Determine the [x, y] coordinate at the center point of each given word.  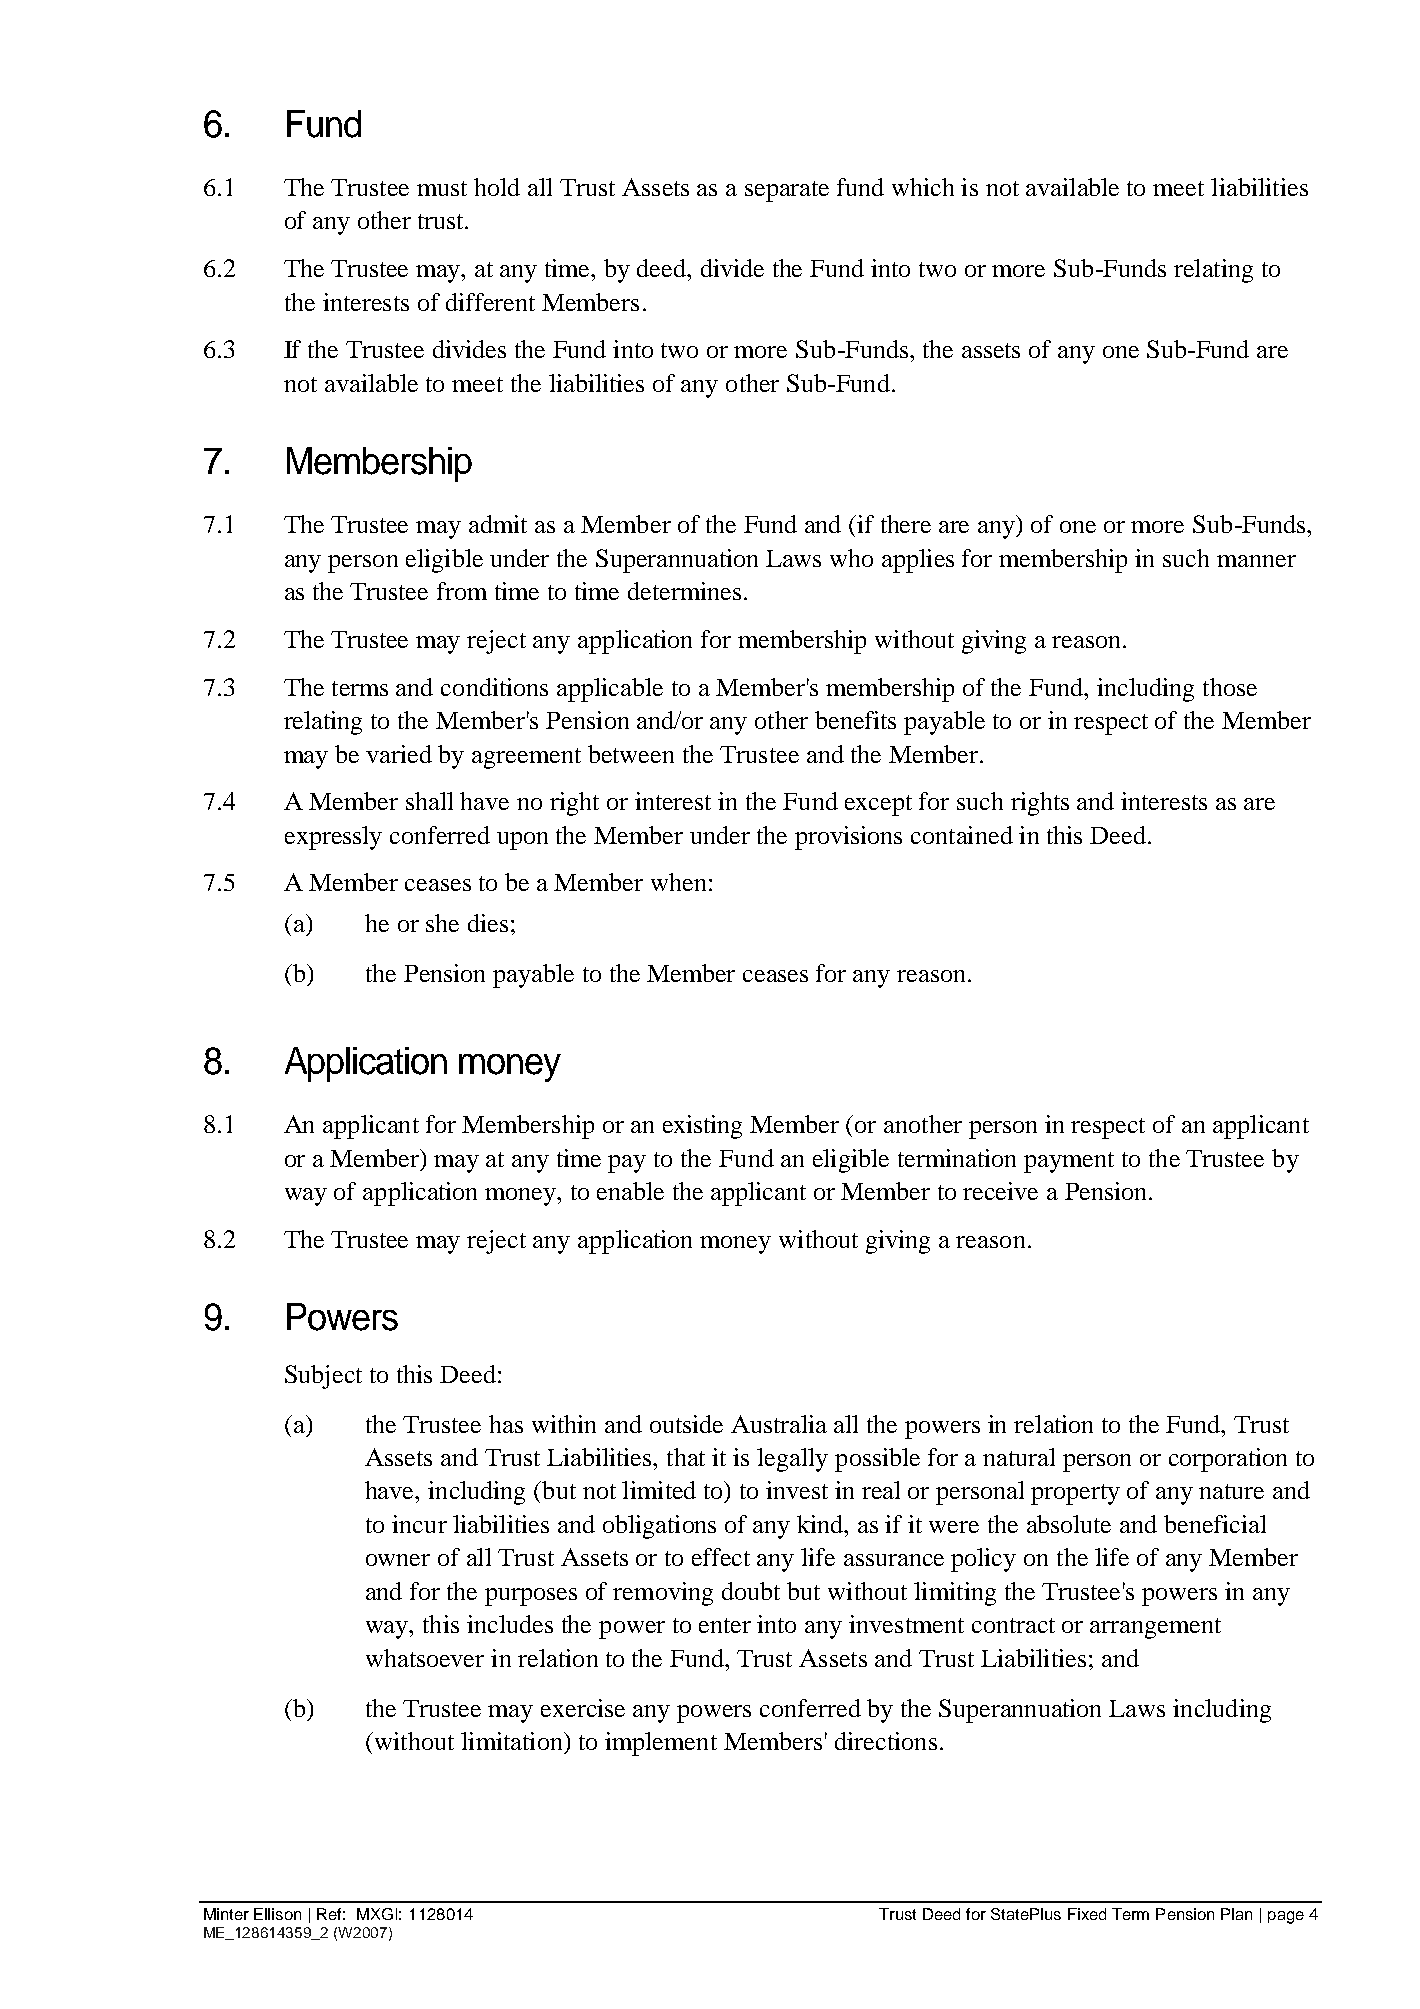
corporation [1228, 1460]
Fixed [1087, 1914]
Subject [323, 1377]
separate [787, 191]
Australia [779, 1424]
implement [661, 1744]
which [923, 187]
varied [399, 754]
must [442, 188]
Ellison [277, 1914]
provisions [848, 838]
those [1230, 687]
